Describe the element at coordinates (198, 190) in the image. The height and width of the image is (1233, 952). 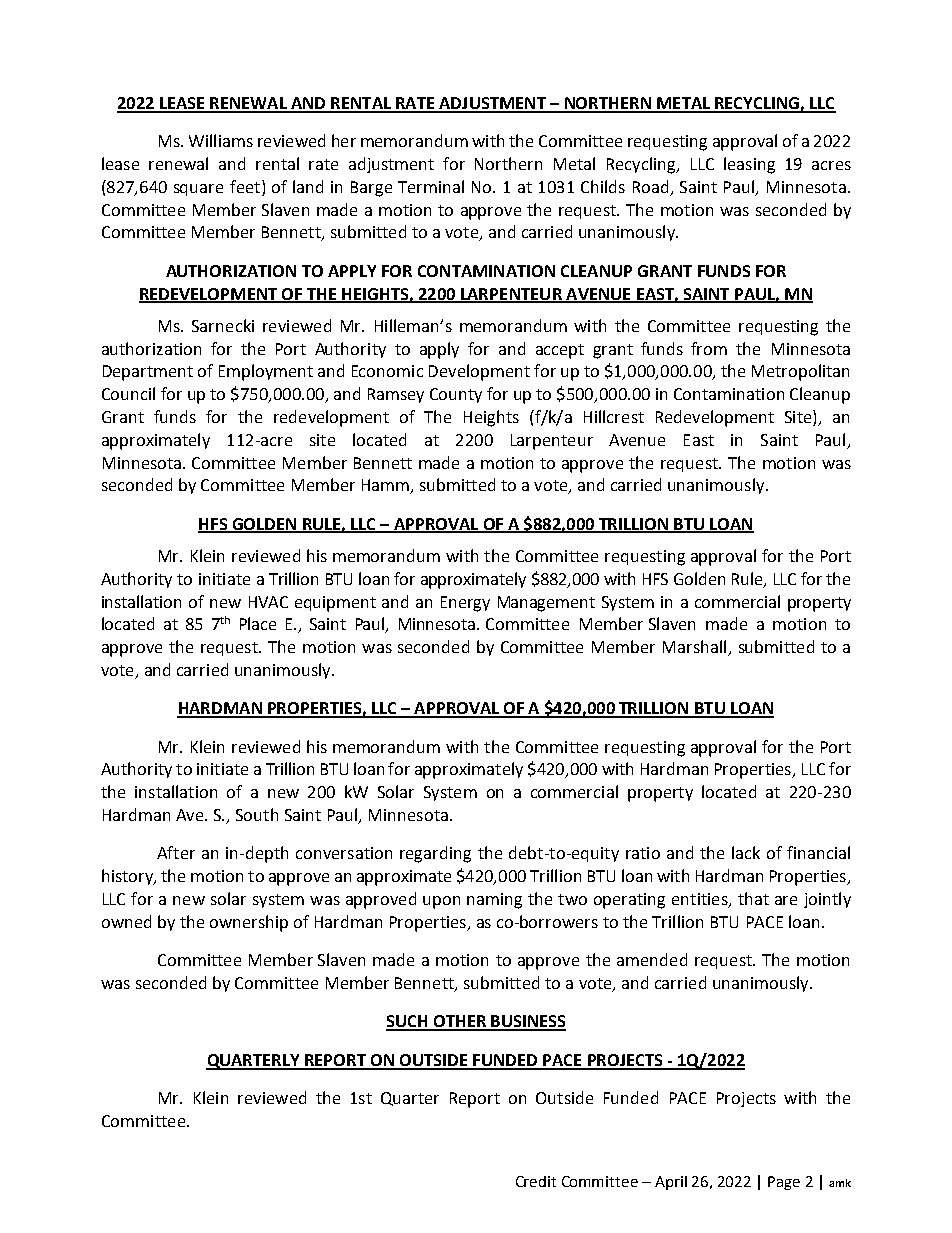
I see `square` at that location.
